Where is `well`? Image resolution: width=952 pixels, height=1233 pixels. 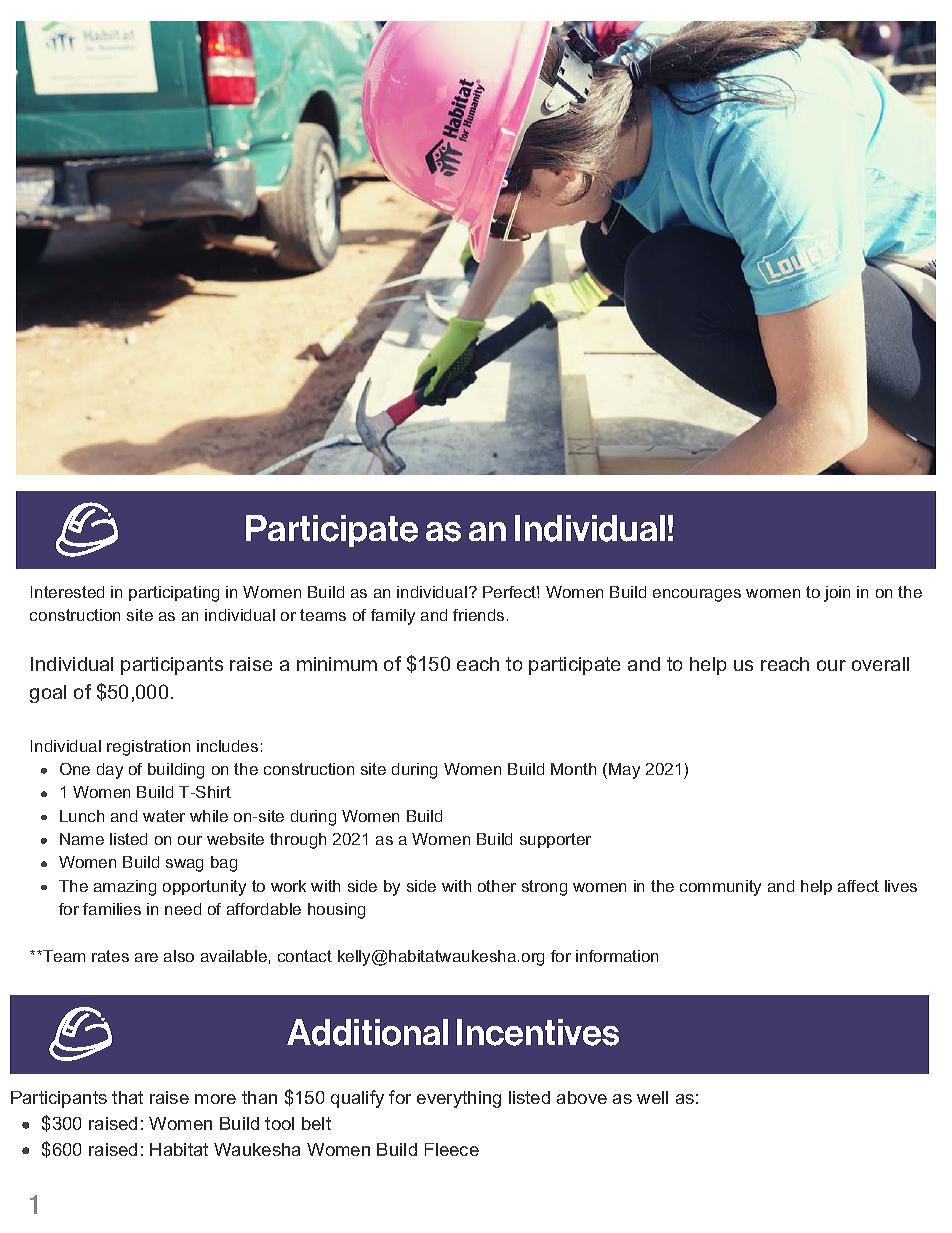
well is located at coordinates (652, 1097).
